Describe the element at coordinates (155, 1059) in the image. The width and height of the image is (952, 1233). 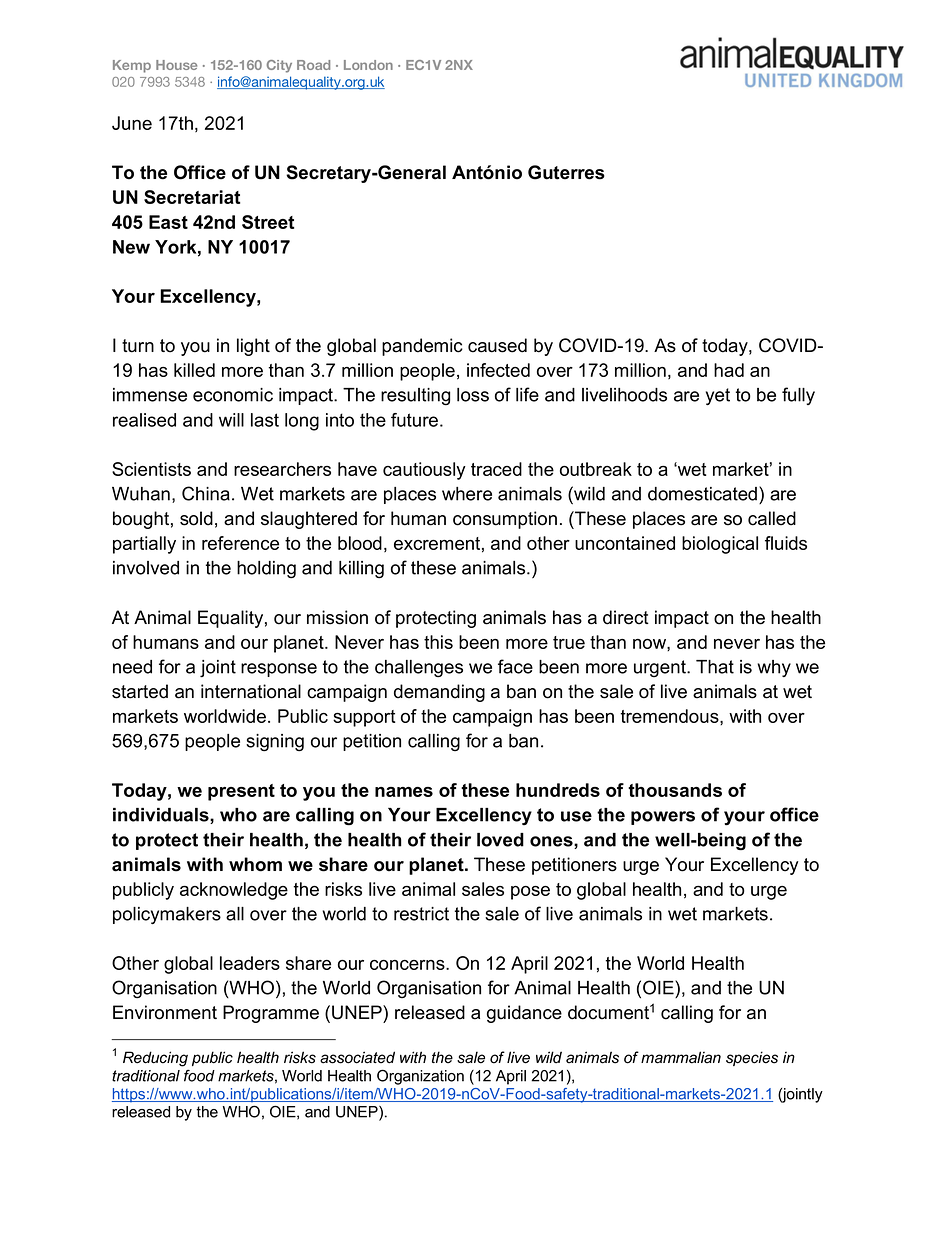
I see `Reducing` at that location.
